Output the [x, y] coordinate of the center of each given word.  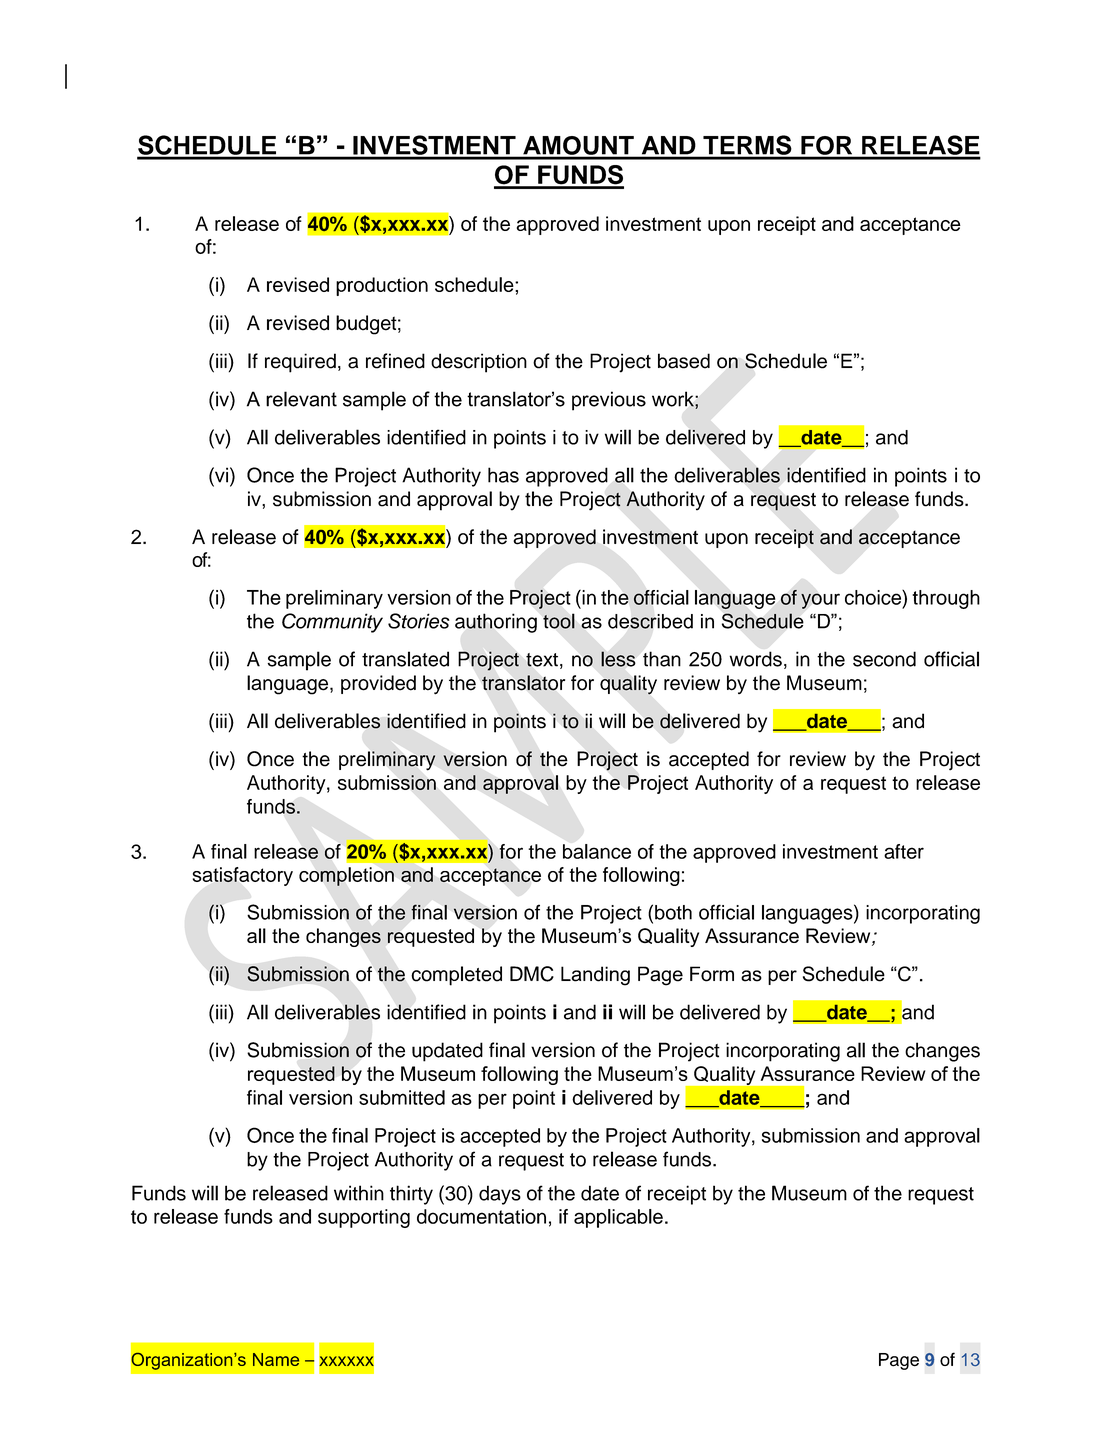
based [684, 361]
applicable [618, 1218]
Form [712, 974]
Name [276, 1359]
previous [609, 401]
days [500, 1195]
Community [332, 623]
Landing [595, 976]
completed [456, 976]
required [300, 363]
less [618, 659]
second [884, 659]
